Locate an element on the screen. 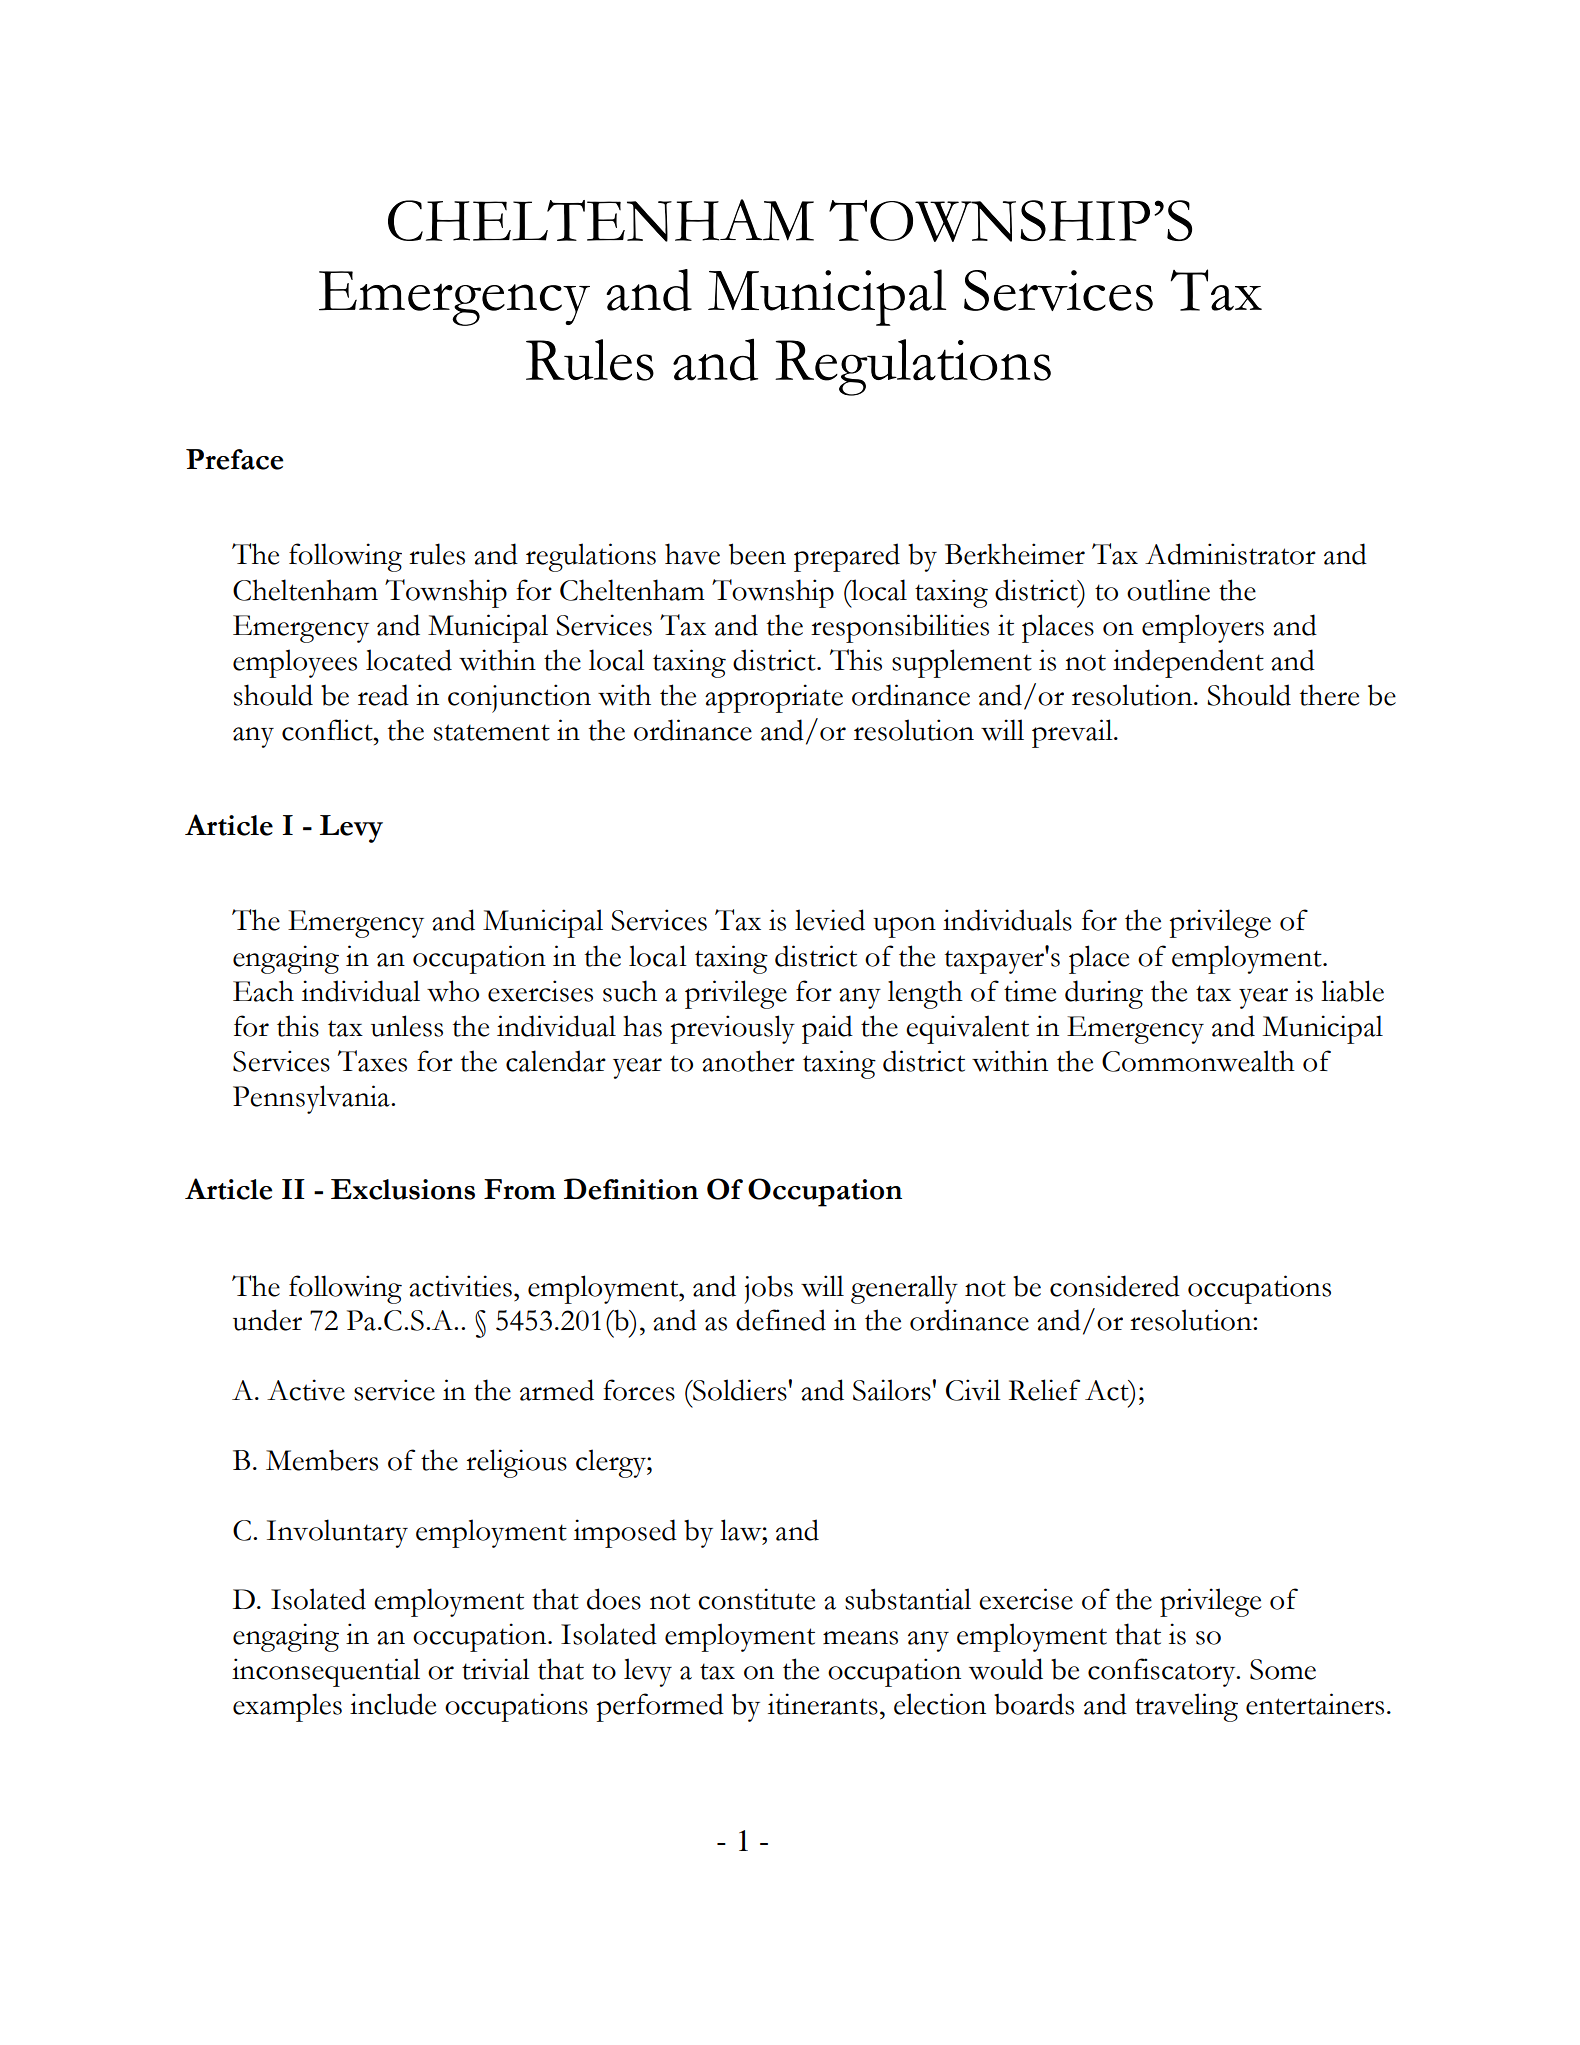  independent is located at coordinates (1188, 663).
